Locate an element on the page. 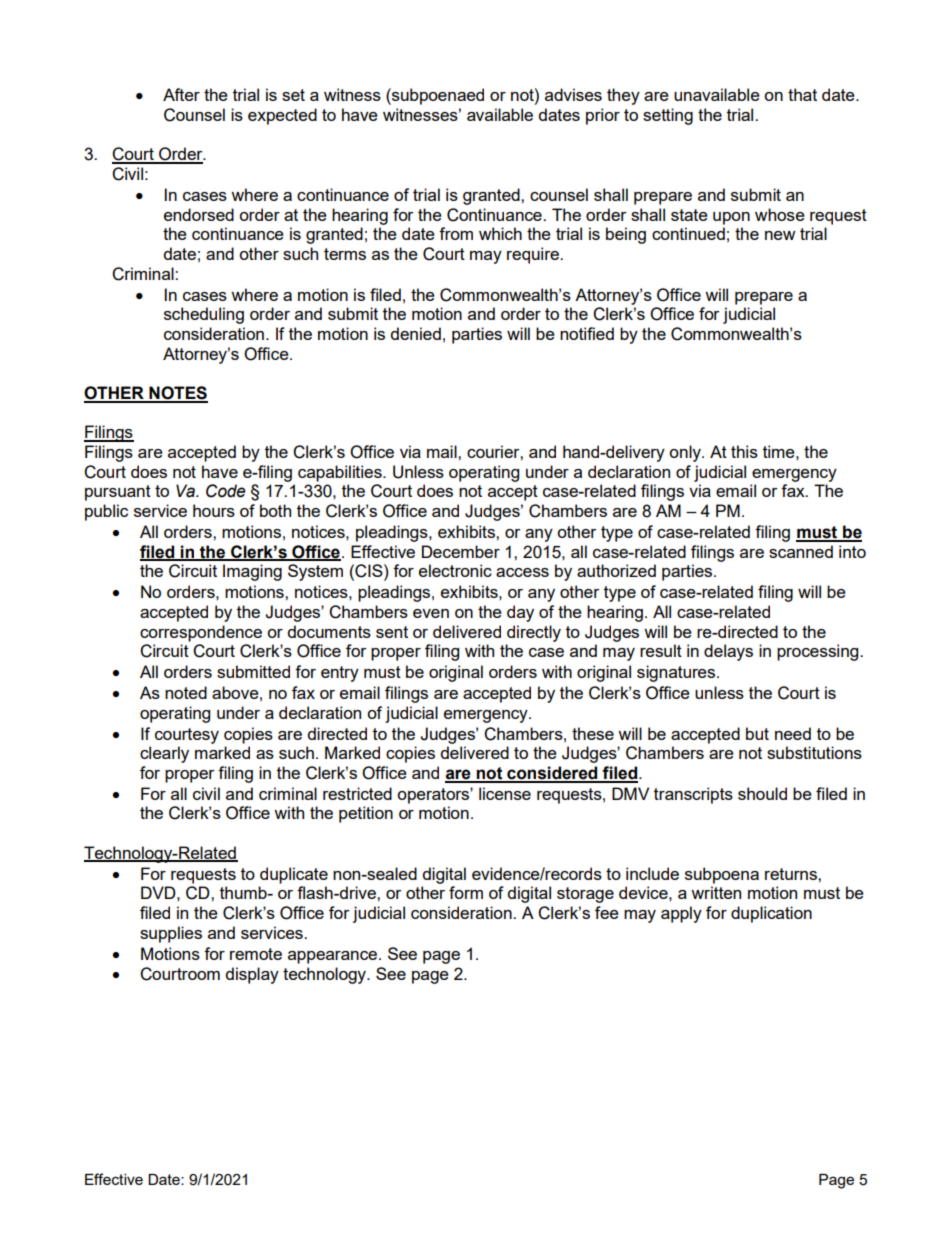  December is located at coordinates (461, 551).
